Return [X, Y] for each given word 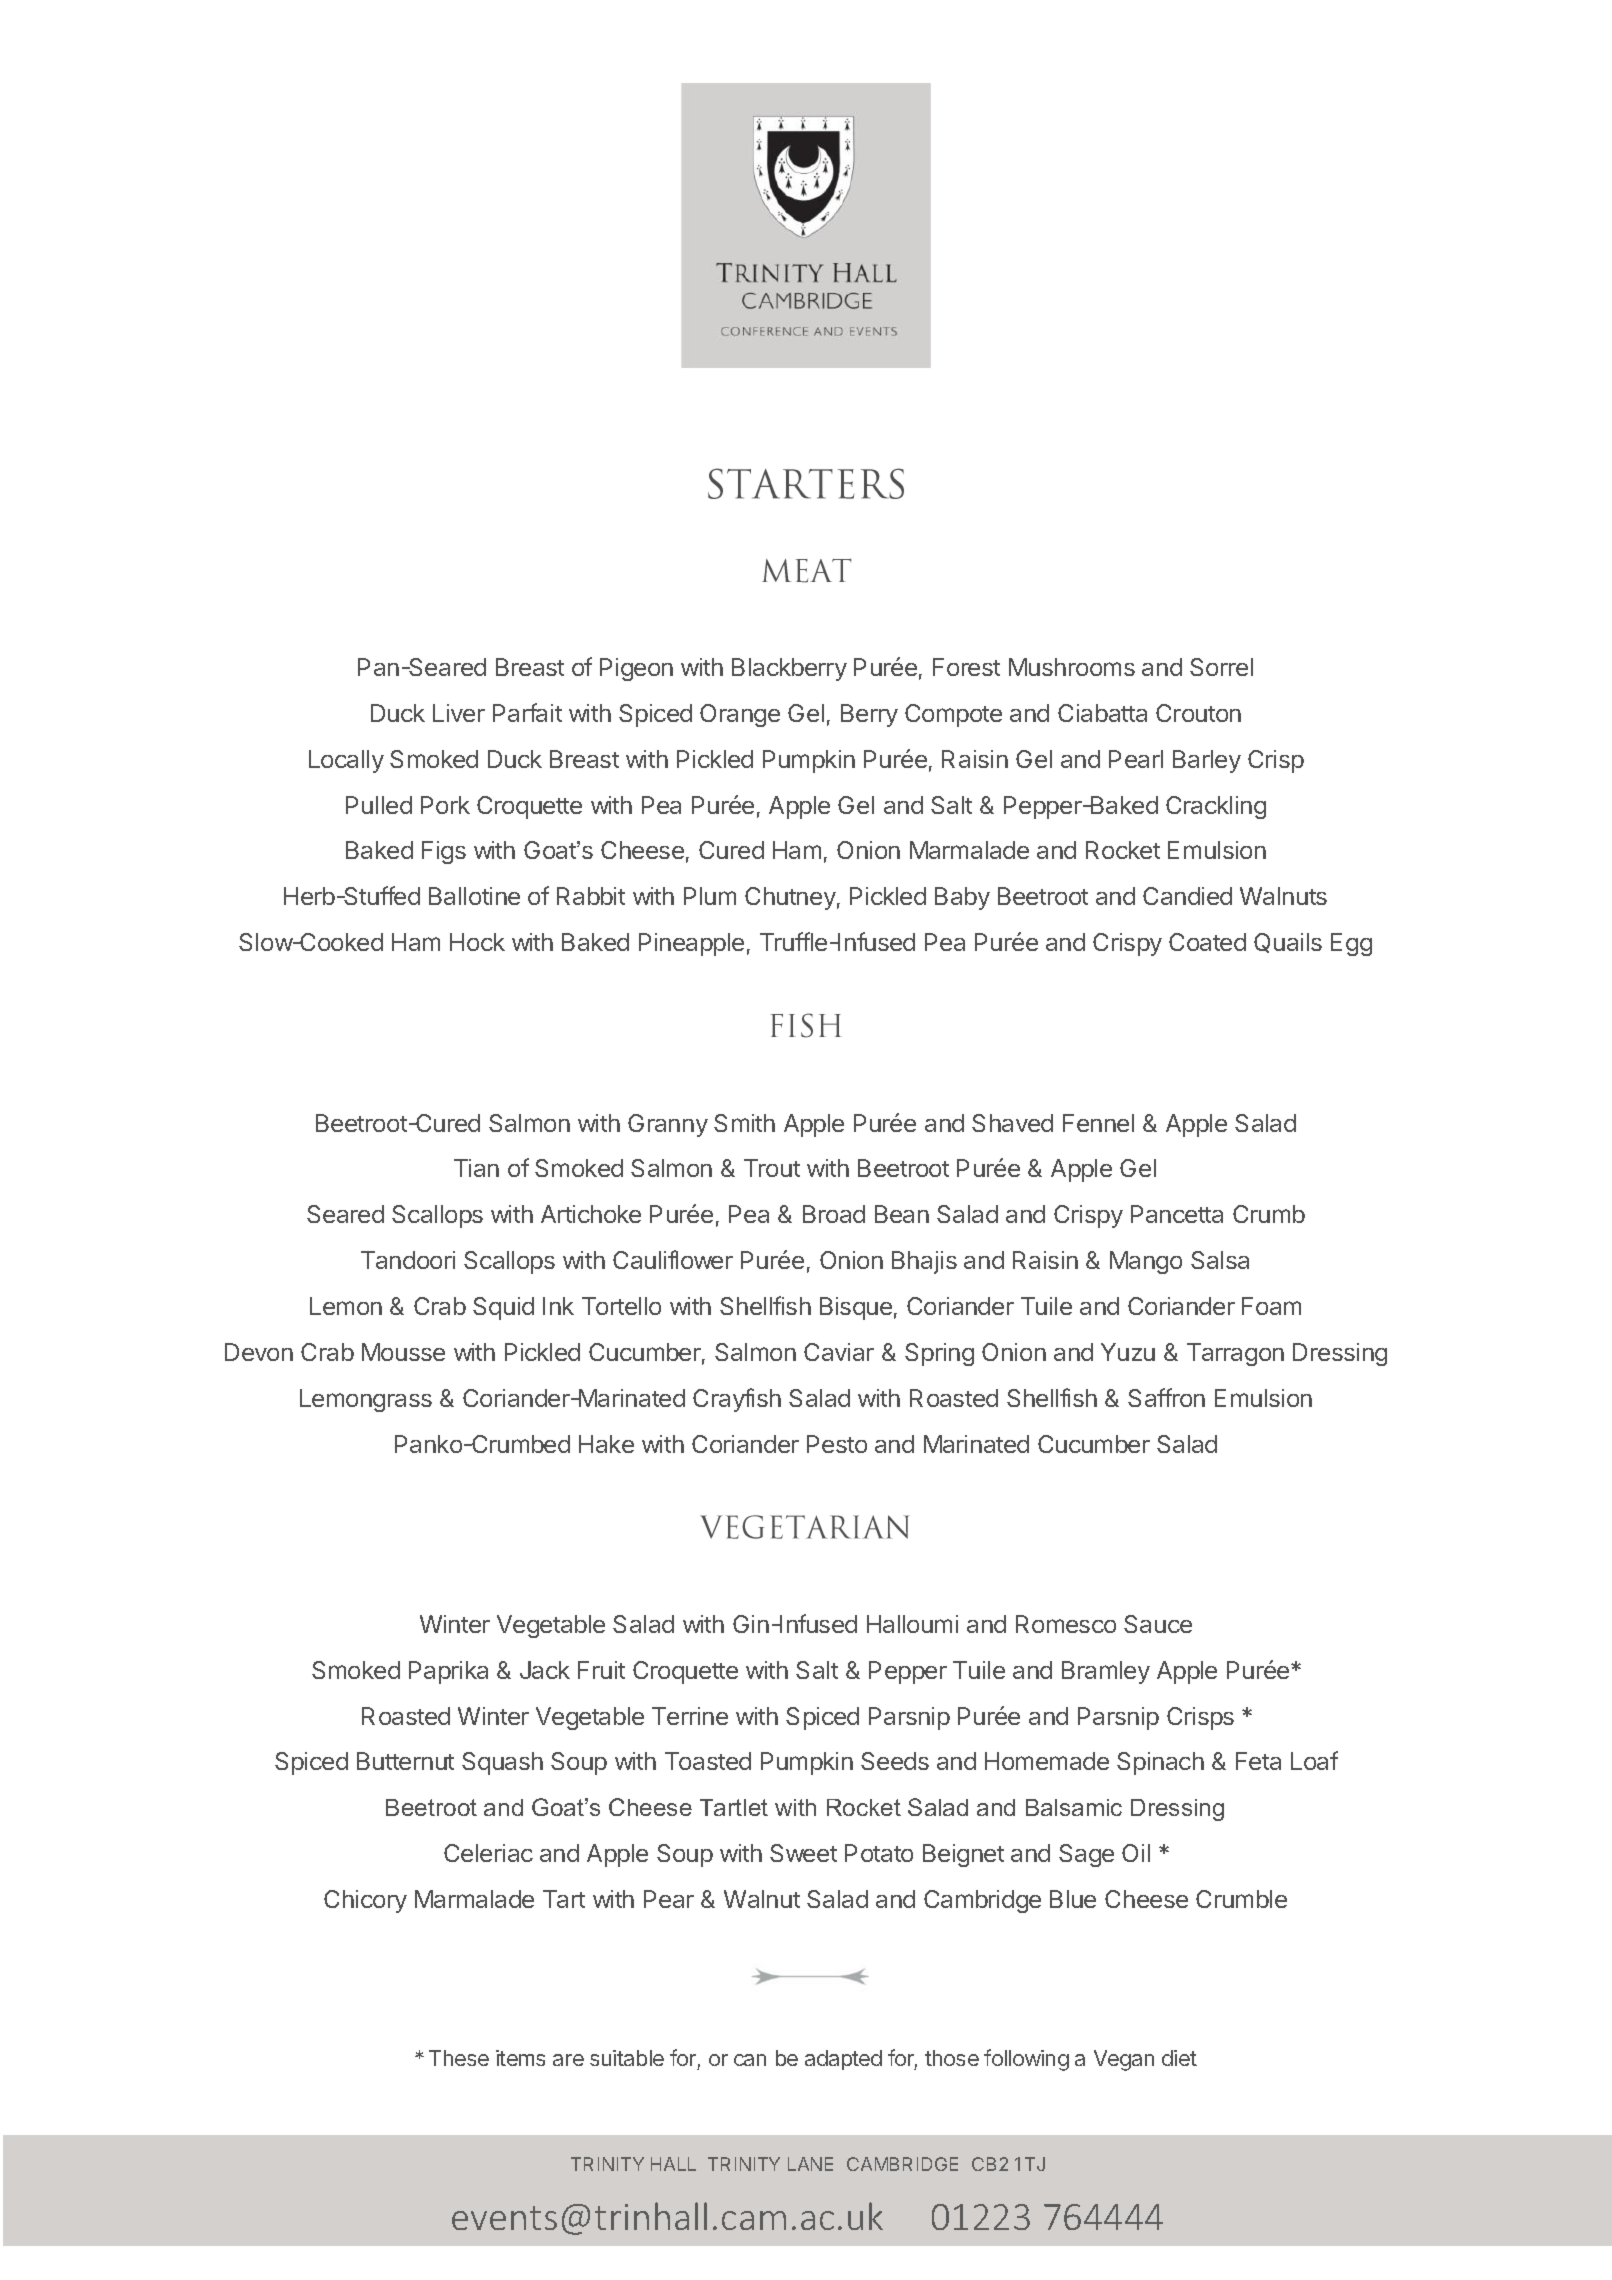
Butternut [405, 1761]
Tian [476, 1168]
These [459, 2058]
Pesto [837, 1444]
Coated [1207, 942]
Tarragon [1235, 1354]
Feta [1258, 1761]
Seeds [895, 1761]
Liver [459, 713]
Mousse [403, 1352]
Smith [744, 1123]
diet [1179, 2058]
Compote [953, 715]
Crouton [1198, 713]
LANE [810, 2164]
